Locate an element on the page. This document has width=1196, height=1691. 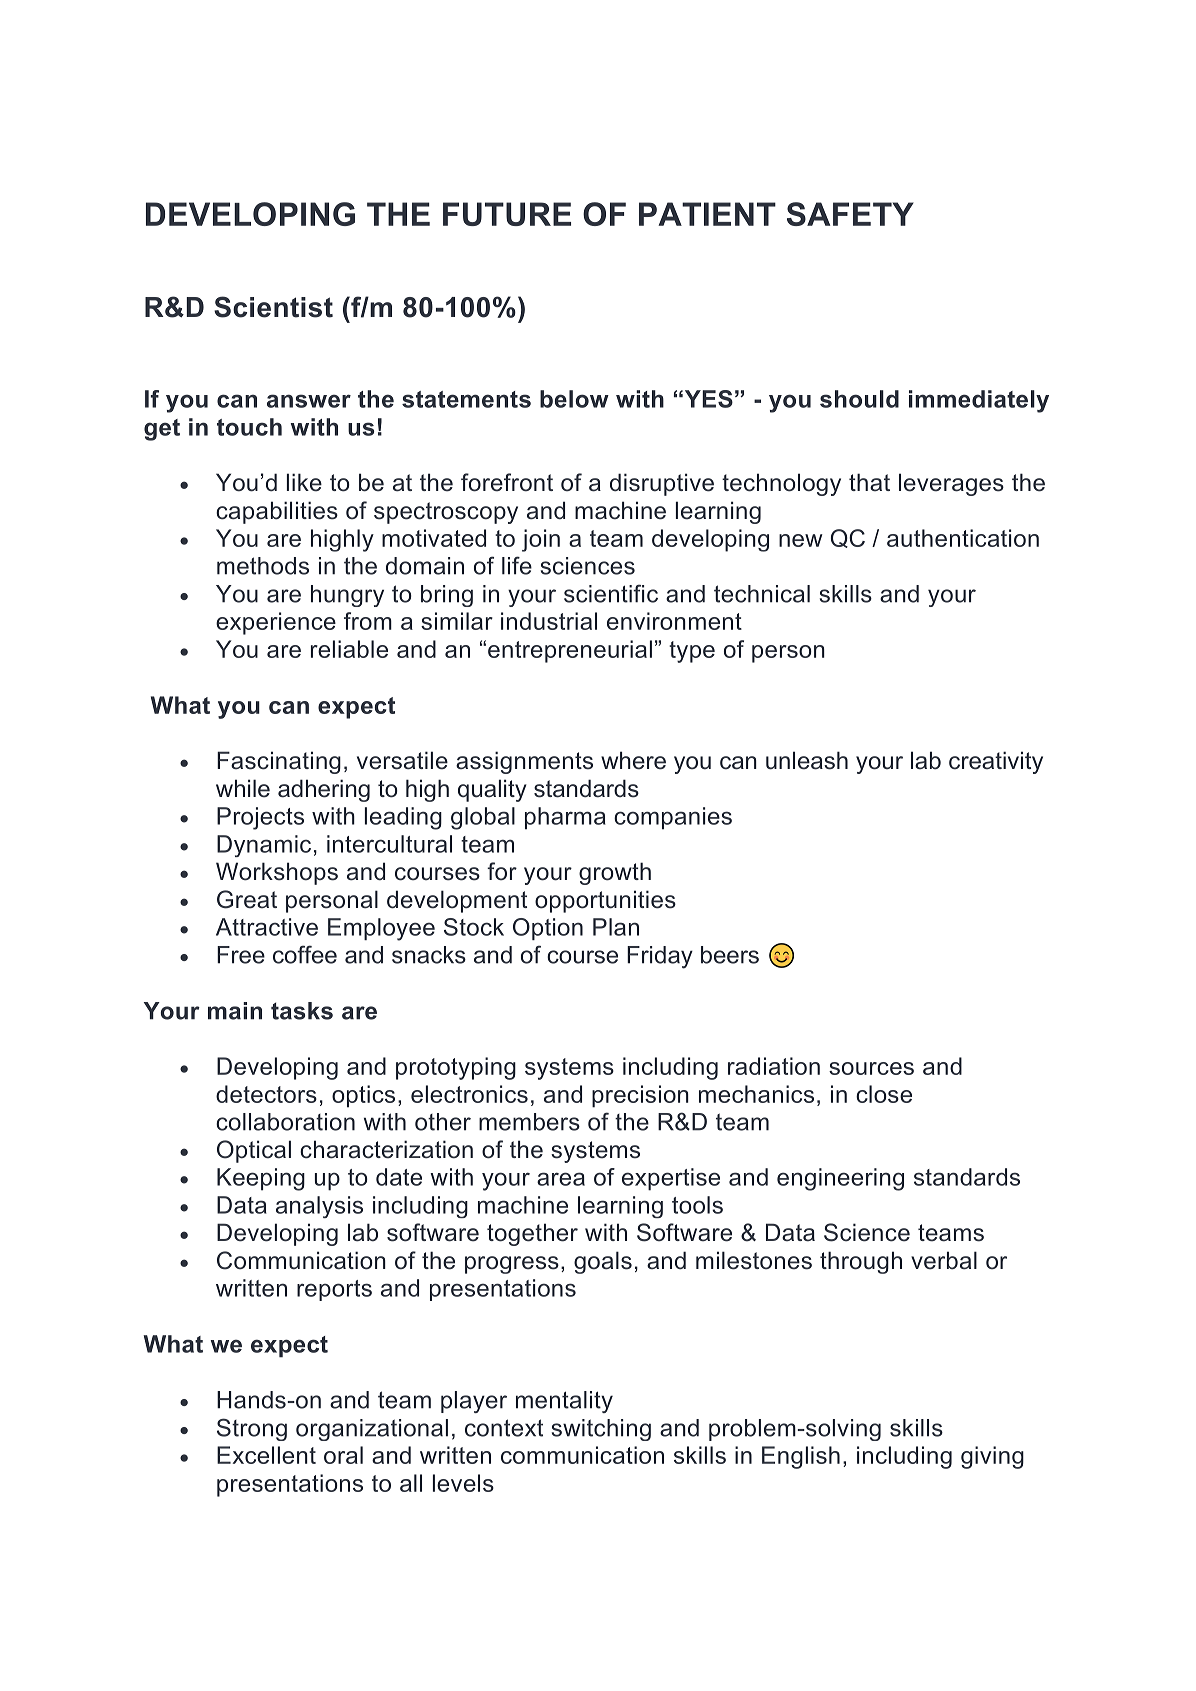
oral is located at coordinates (343, 1455).
